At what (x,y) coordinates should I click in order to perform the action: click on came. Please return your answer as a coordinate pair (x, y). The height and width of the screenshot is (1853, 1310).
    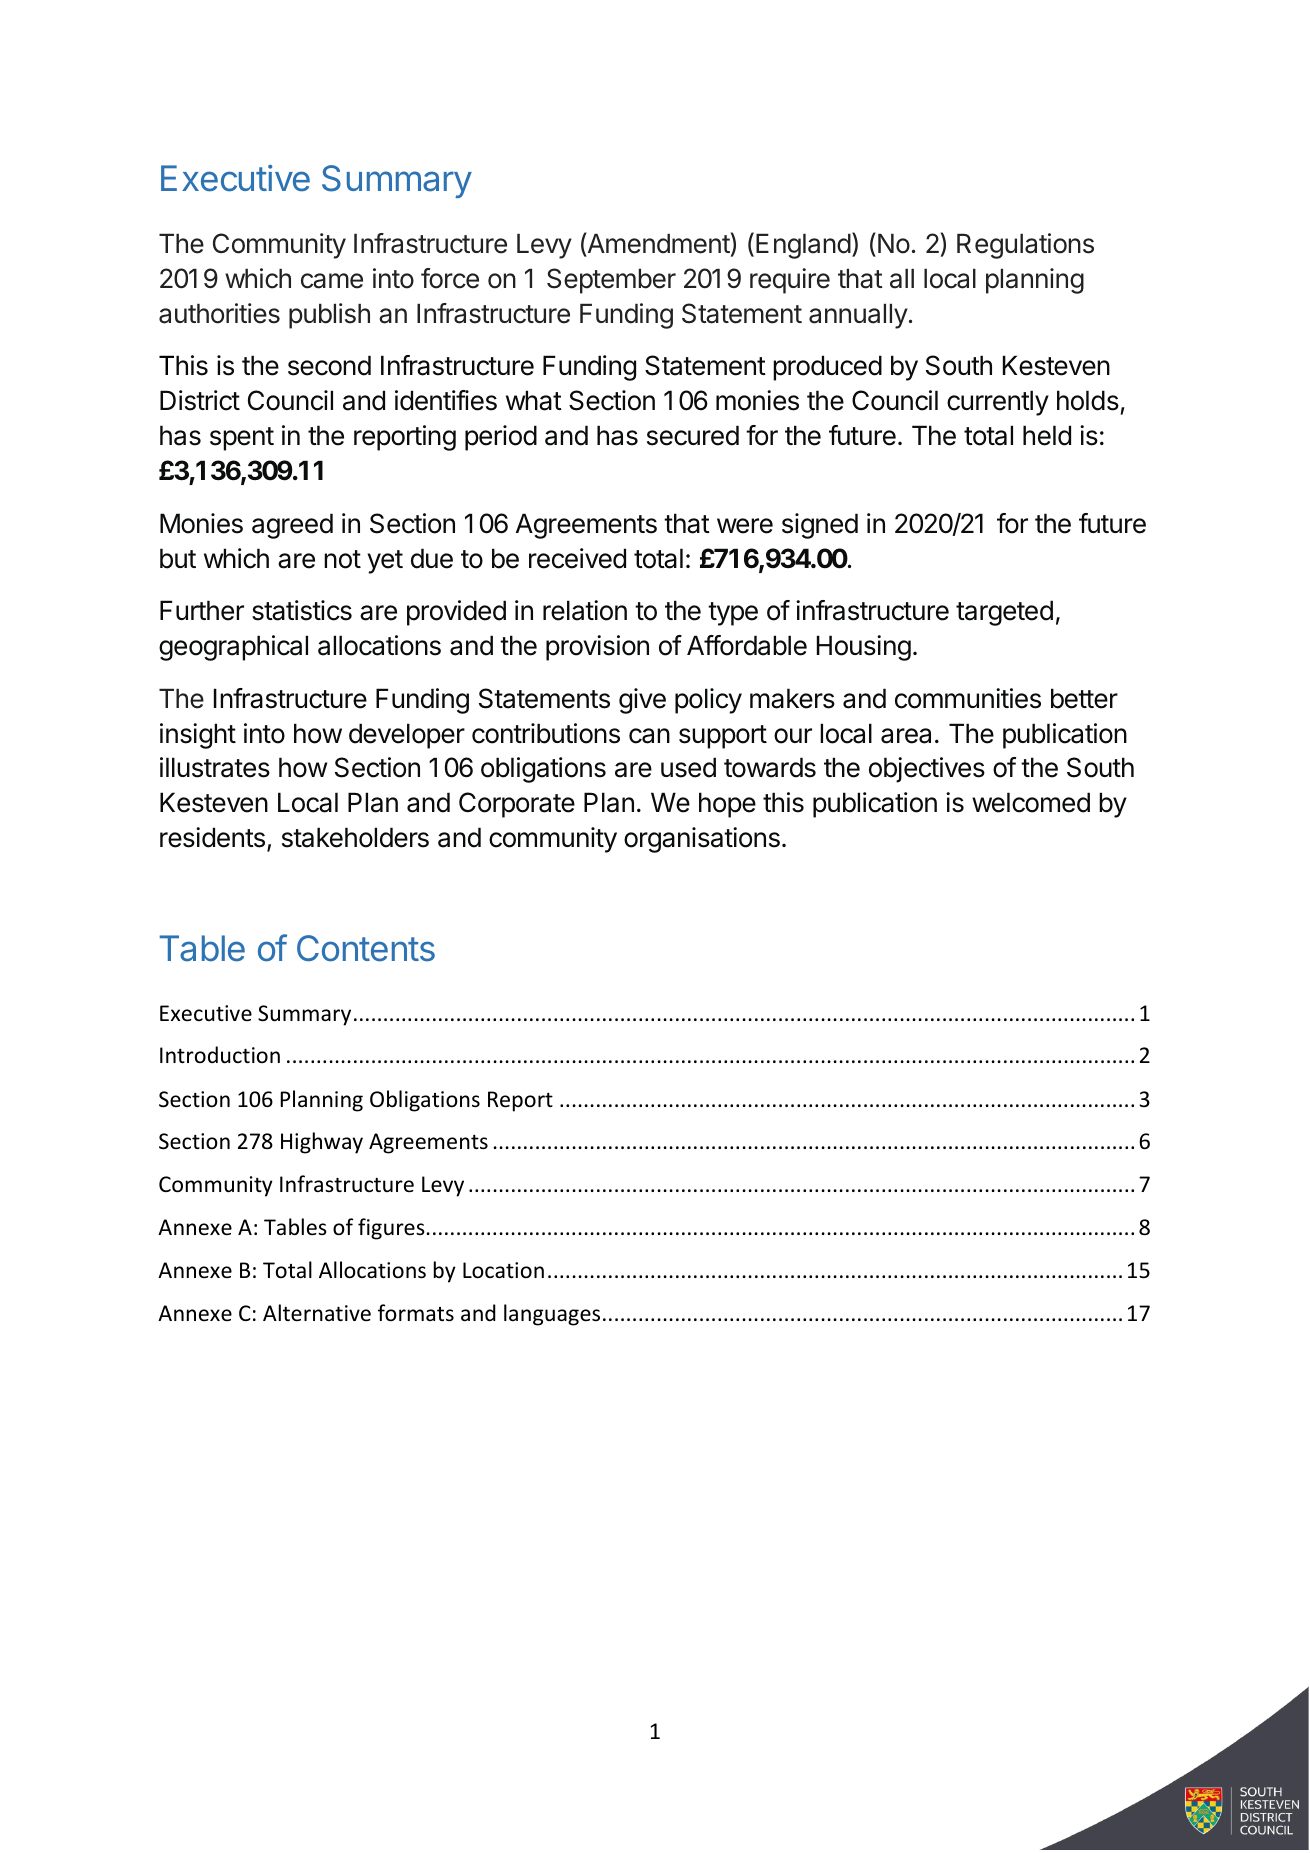
    Looking at the image, I should click on (332, 281).
